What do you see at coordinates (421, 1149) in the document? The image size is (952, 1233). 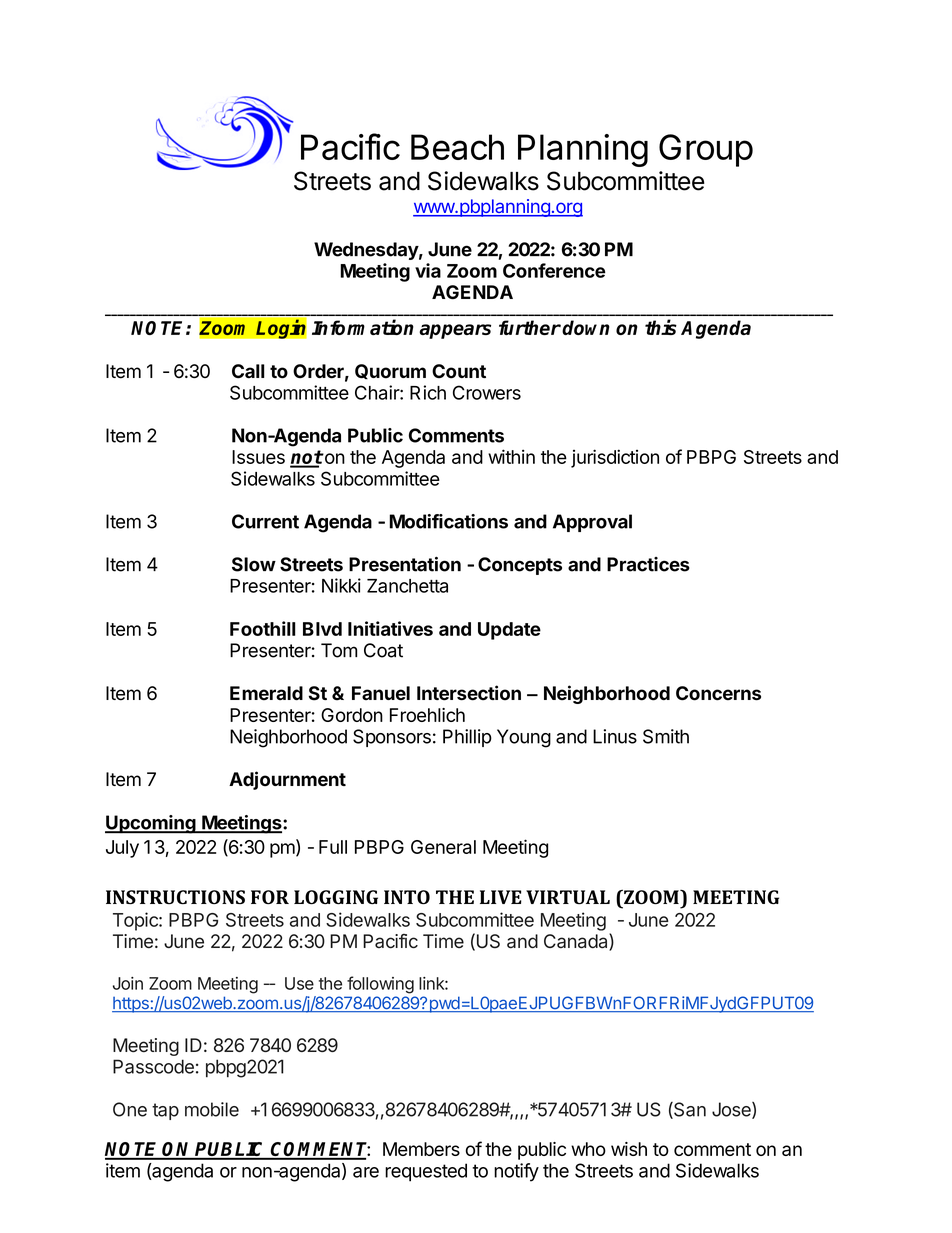 I see `Members` at bounding box center [421, 1149].
